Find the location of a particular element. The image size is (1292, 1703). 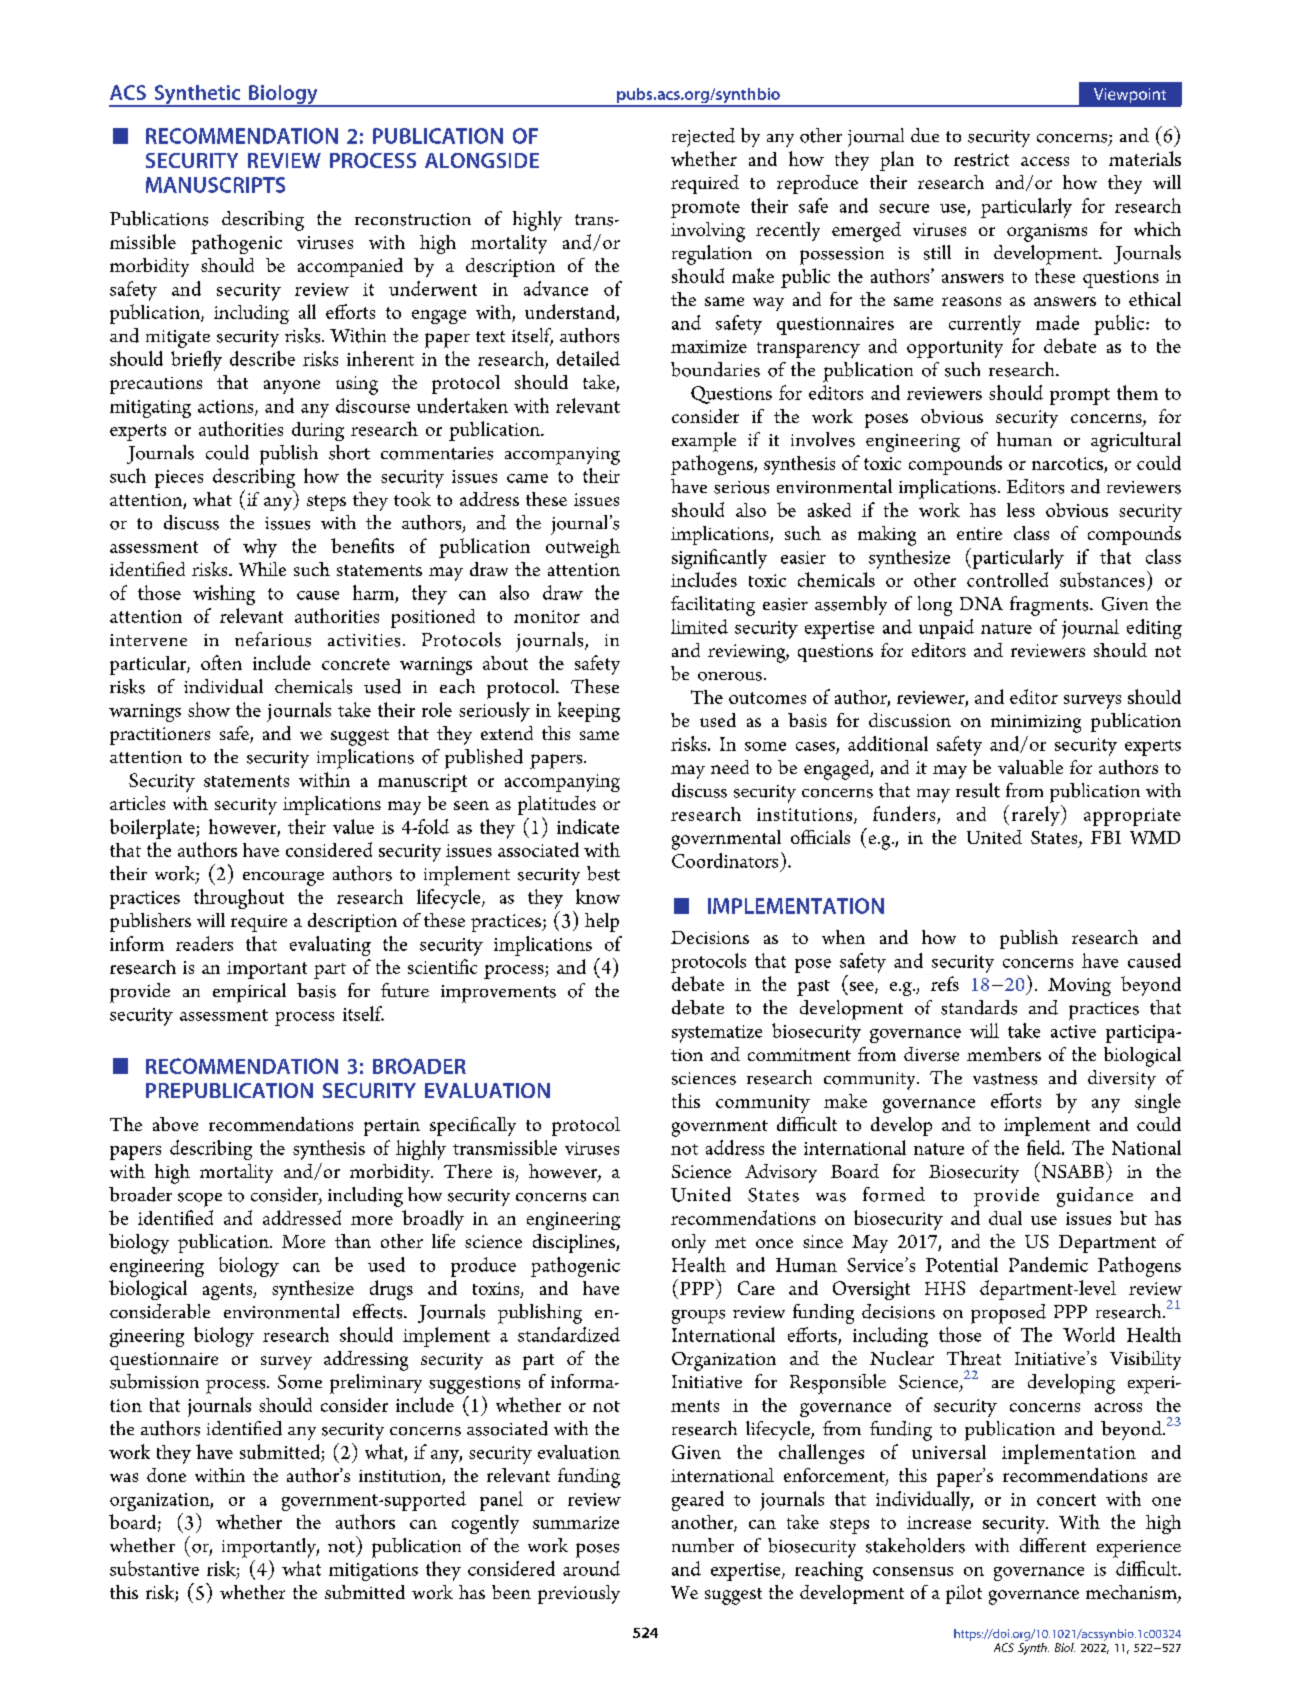

number is located at coordinates (703, 1545).
